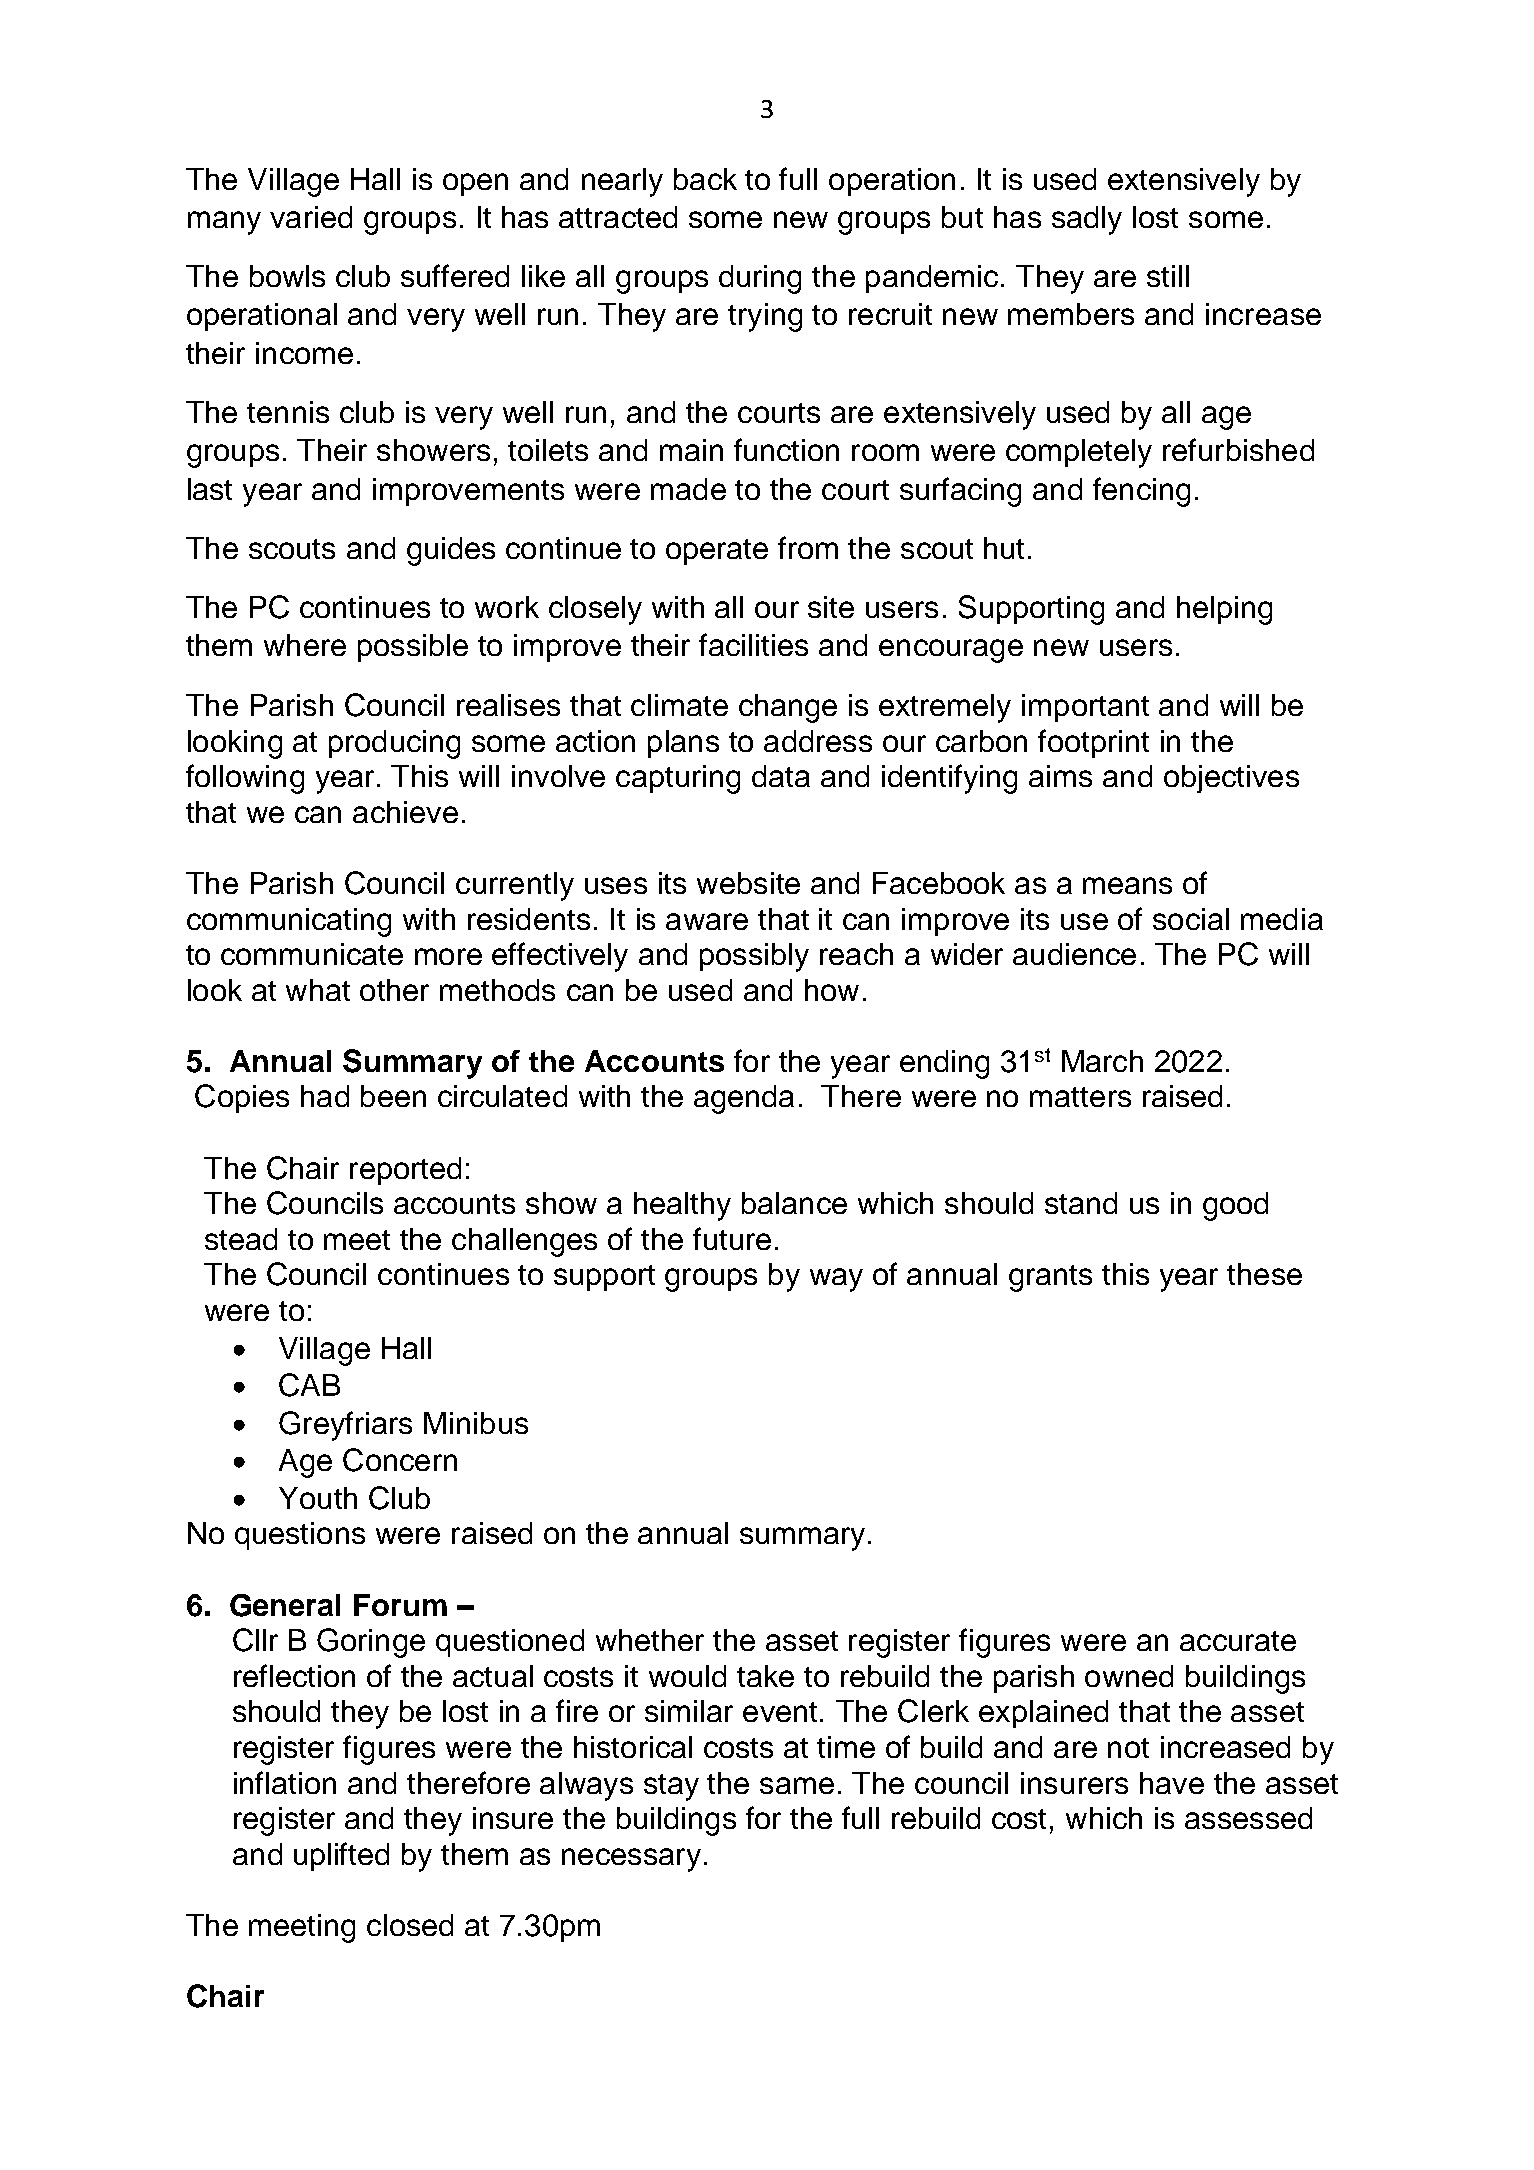 The image size is (1534, 2170). I want to click on helping, so click(1224, 610).
